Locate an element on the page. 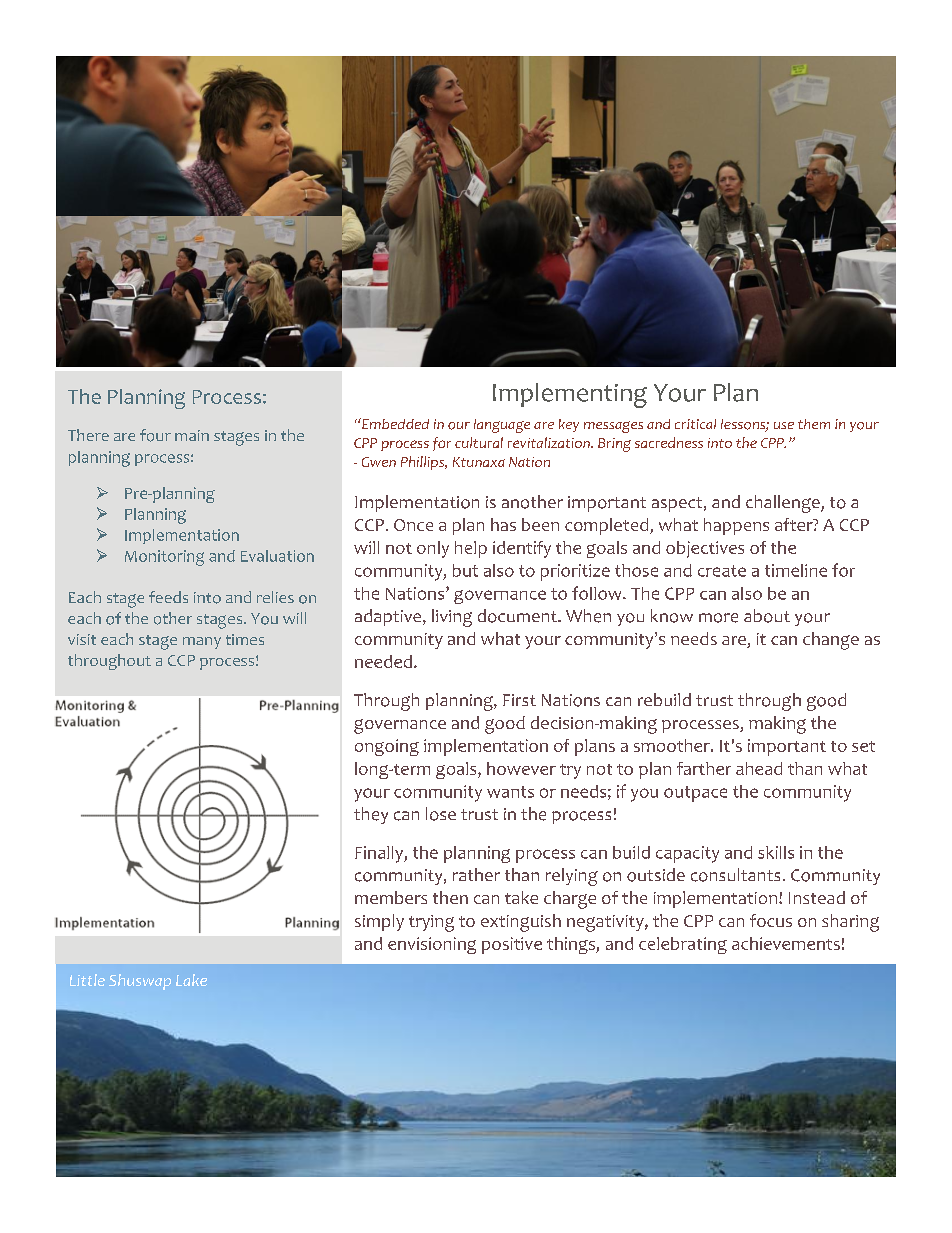 The height and width of the image is (1233, 952). they is located at coordinates (371, 815).
